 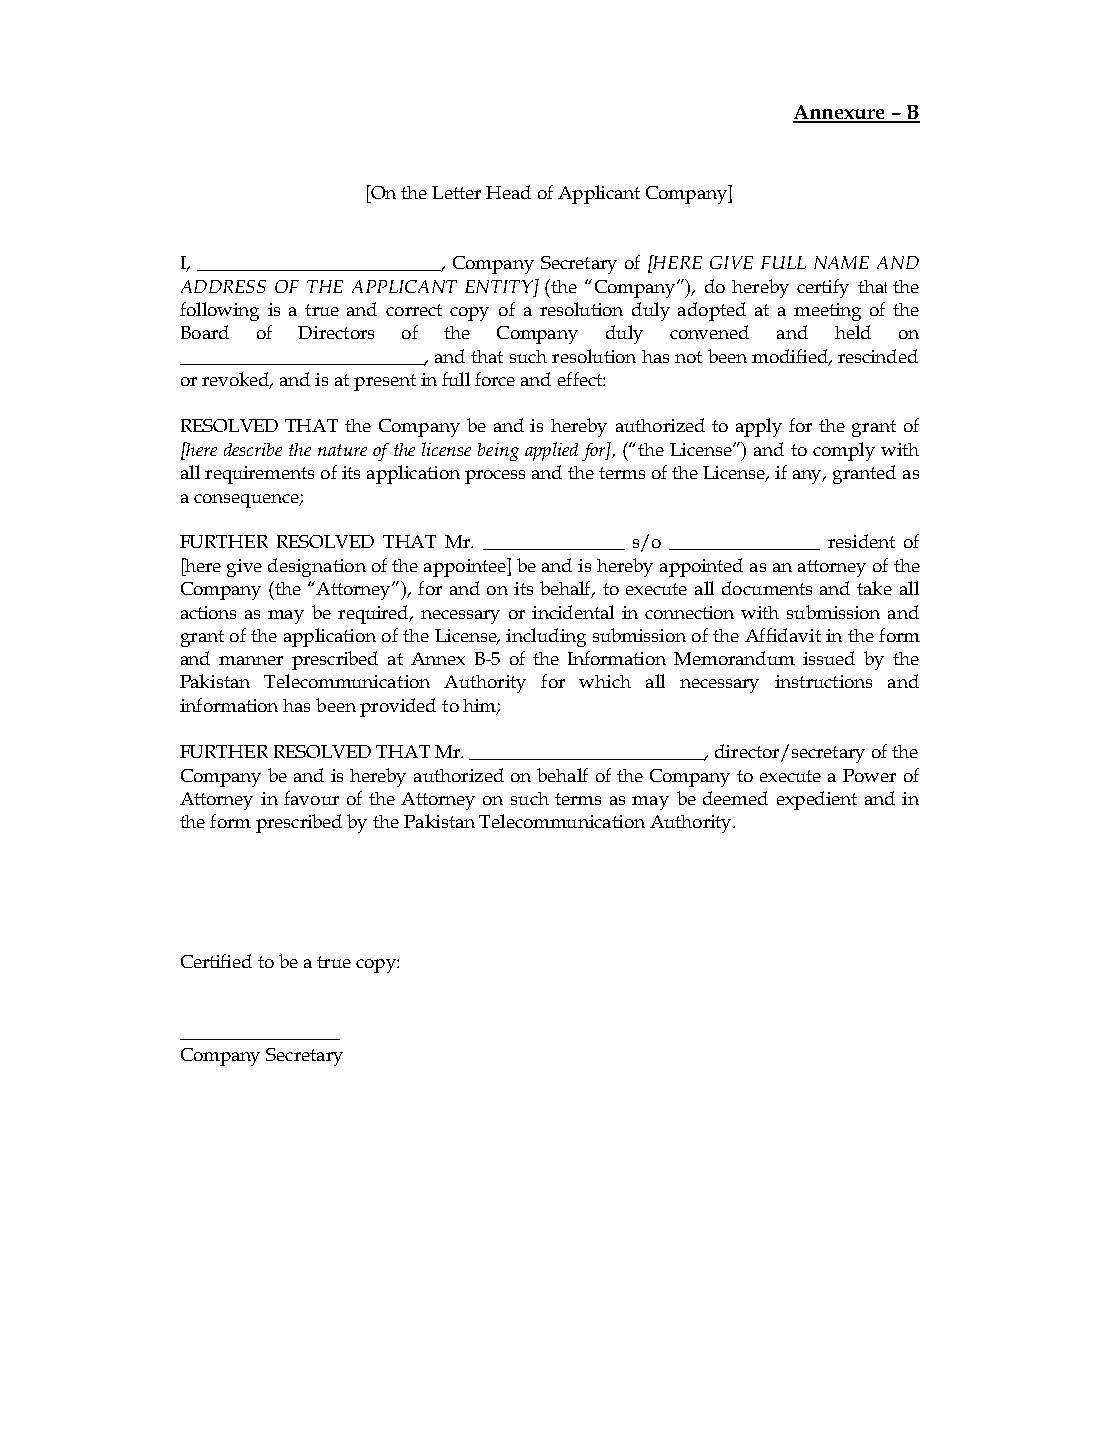 What do you see at coordinates (844, 451) in the screenshot?
I see `comply` at bounding box center [844, 451].
